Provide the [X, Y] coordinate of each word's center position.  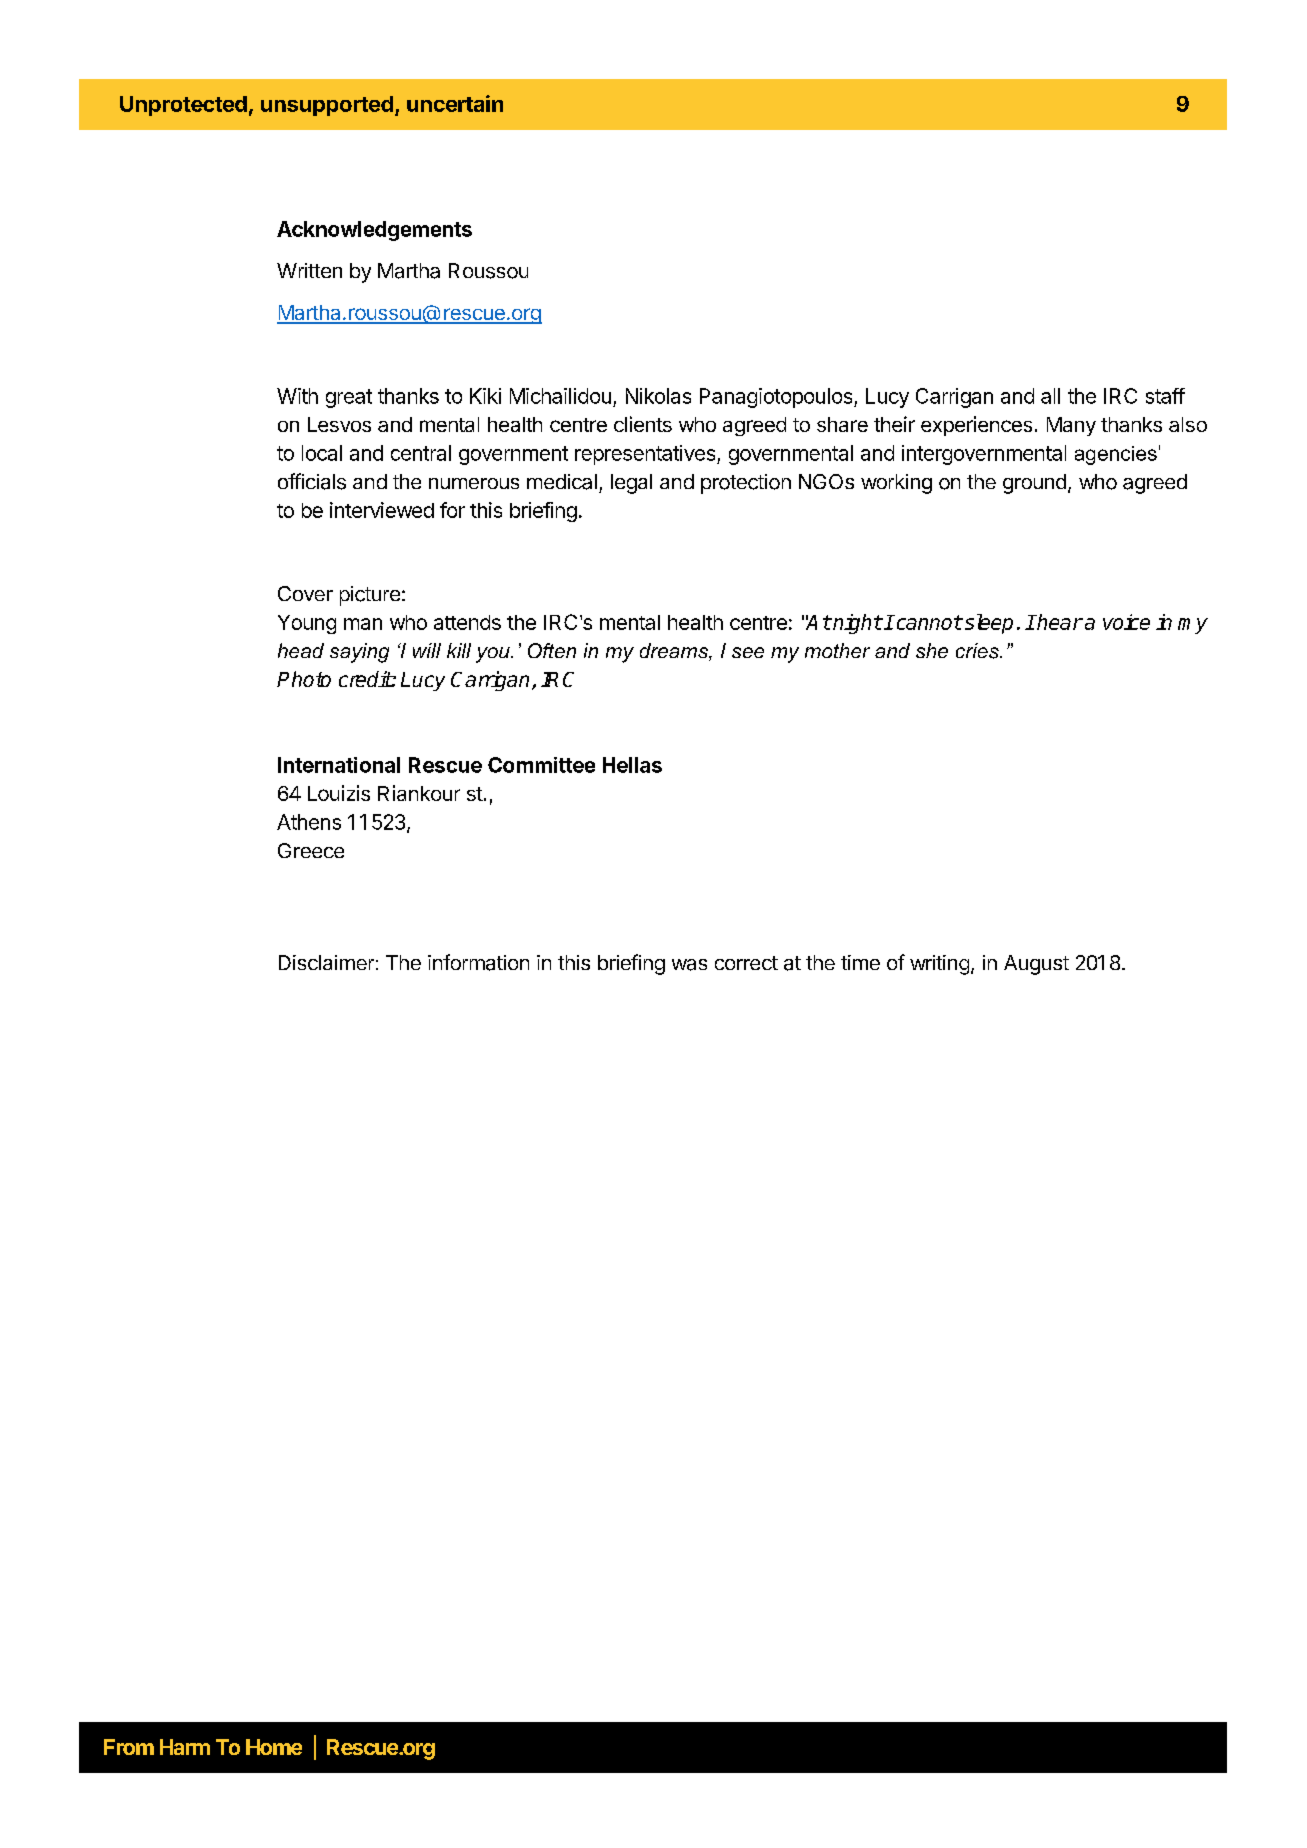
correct [746, 963]
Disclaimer [326, 962]
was [689, 965]
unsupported [327, 106]
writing [939, 965]
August [1036, 965]
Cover [305, 593]
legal [631, 484]
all [1050, 396]
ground [1034, 484]
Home [274, 1747]
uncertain [455, 103]
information [478, 962]
